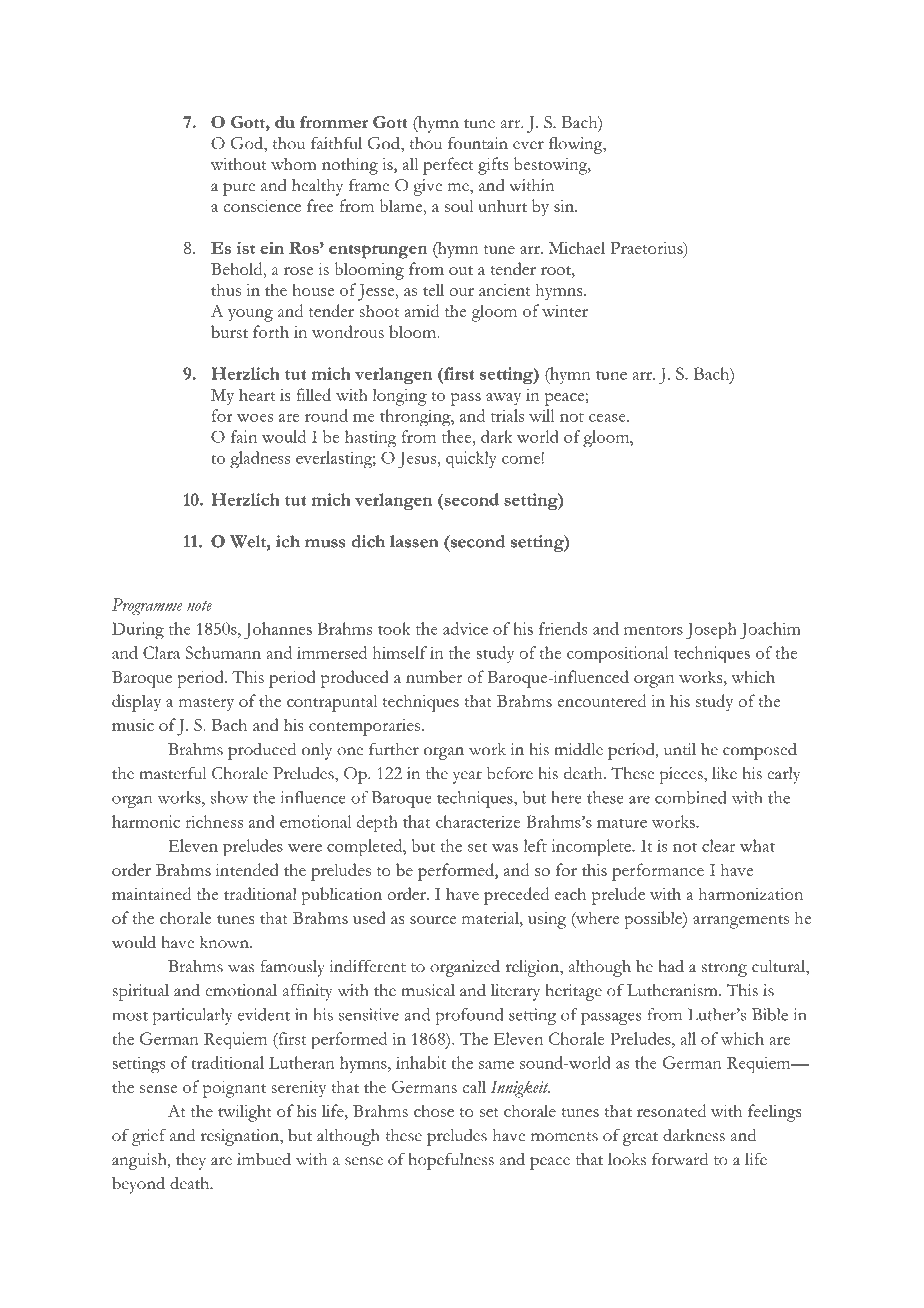  Describe the element at coordinates (434, 676) in the page. I see `number` at that location.
